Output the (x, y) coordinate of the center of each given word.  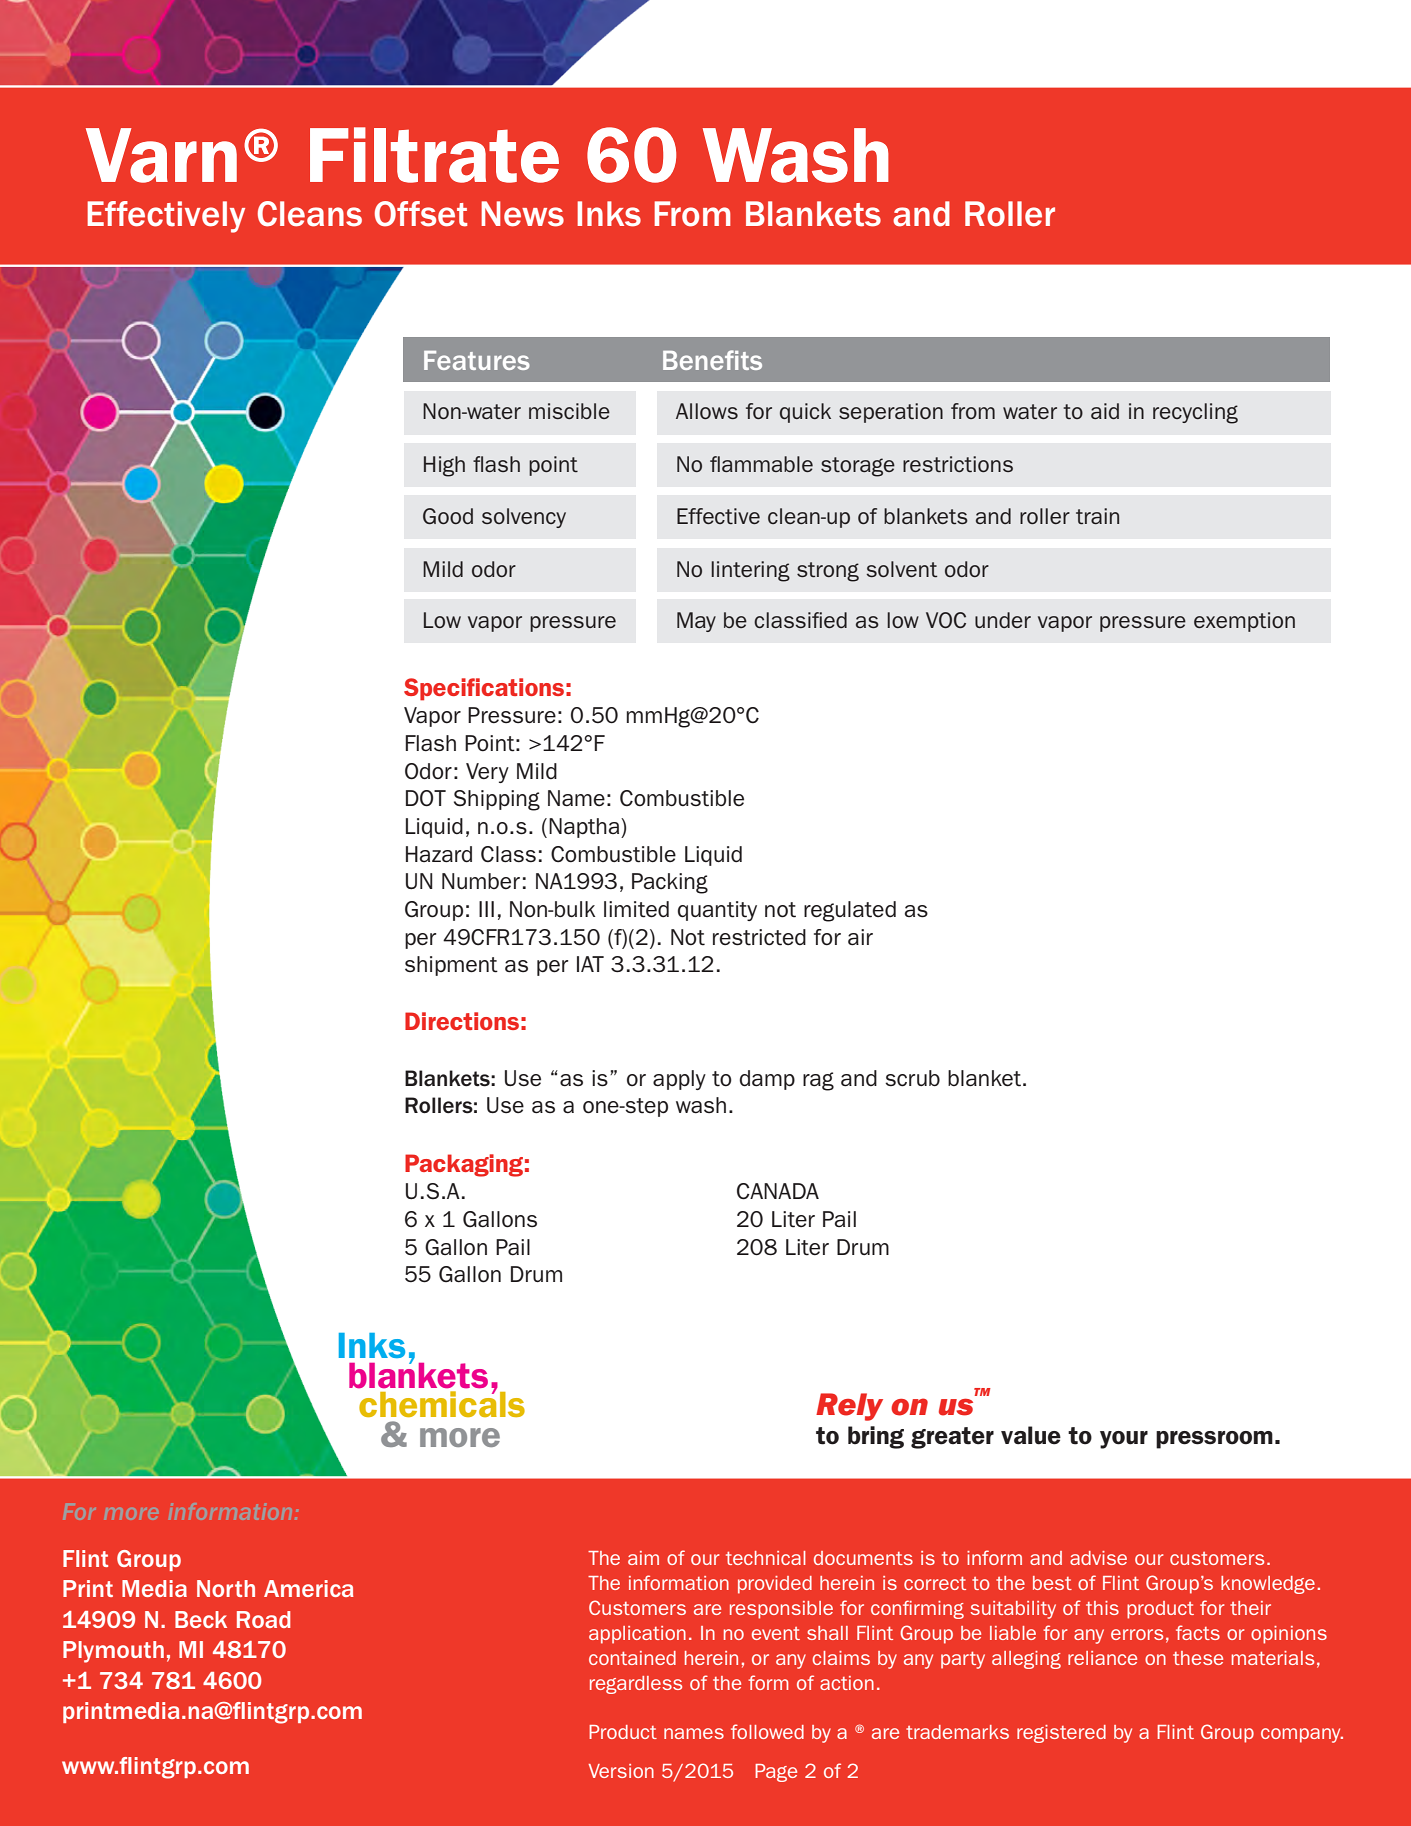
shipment (451, 966)
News (522, 214)
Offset (421, 214)
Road (263, 1619)
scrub (912, 1078)
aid (1105, 411)
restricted (759, 937)
